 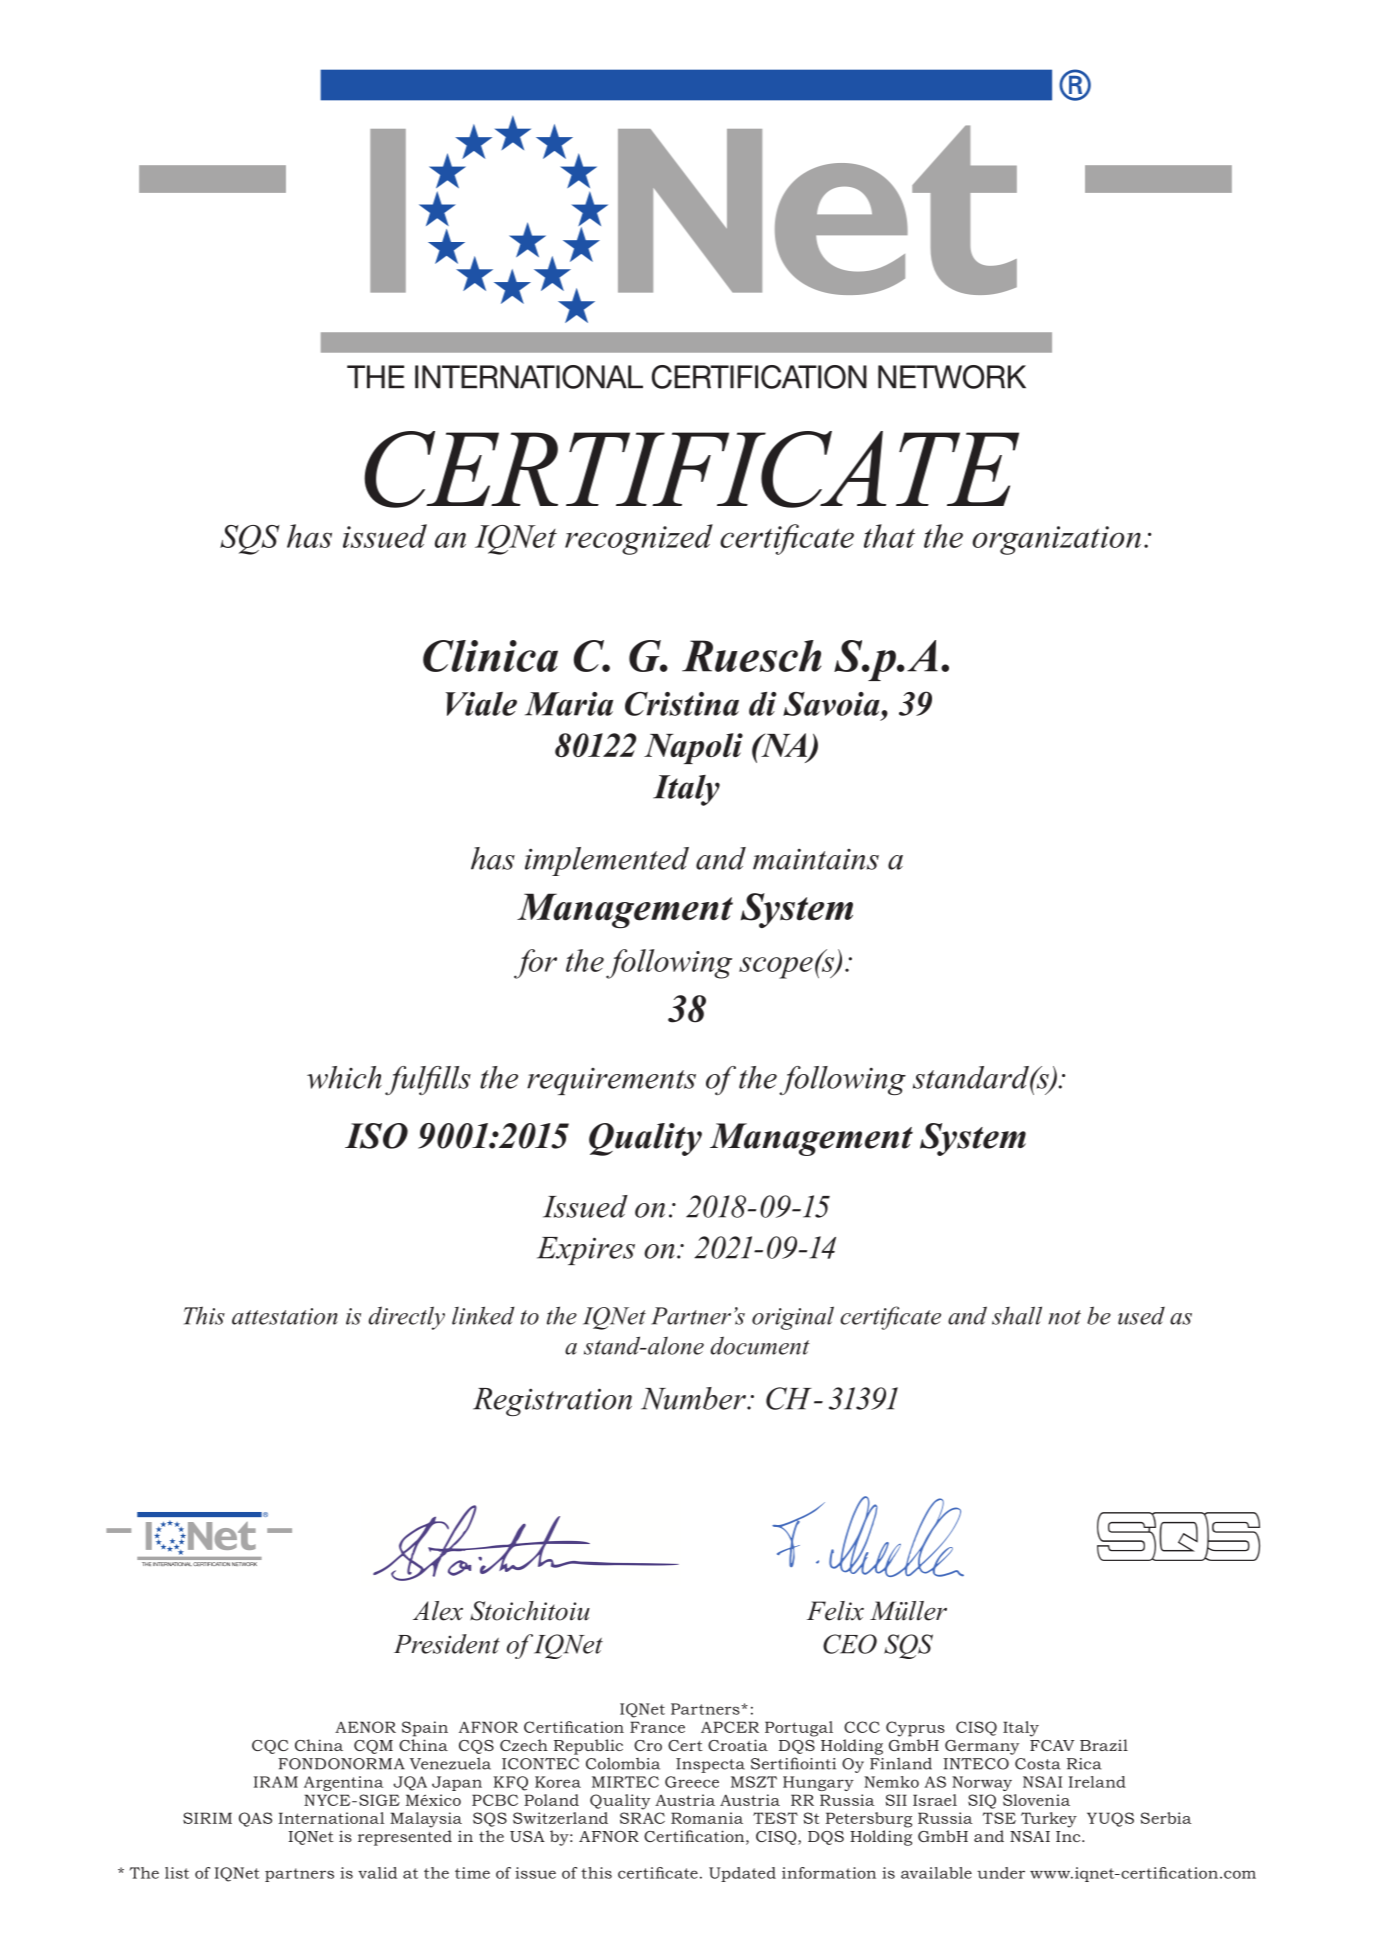 I want to click on recognized, so click(x=639, y=539).
